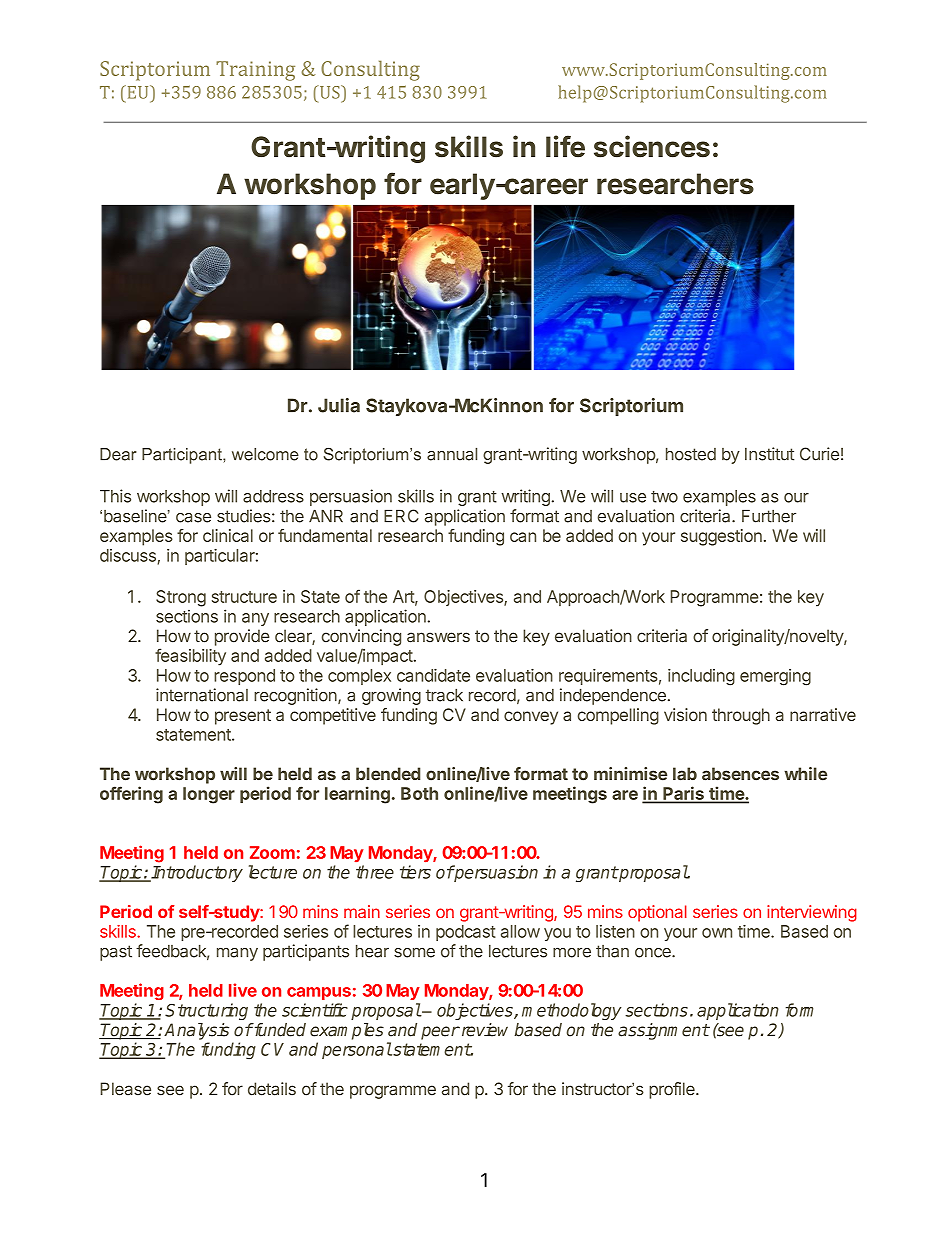  Describe the element at coordinates (440, 1033) in the page. I see `peer` at that location.
